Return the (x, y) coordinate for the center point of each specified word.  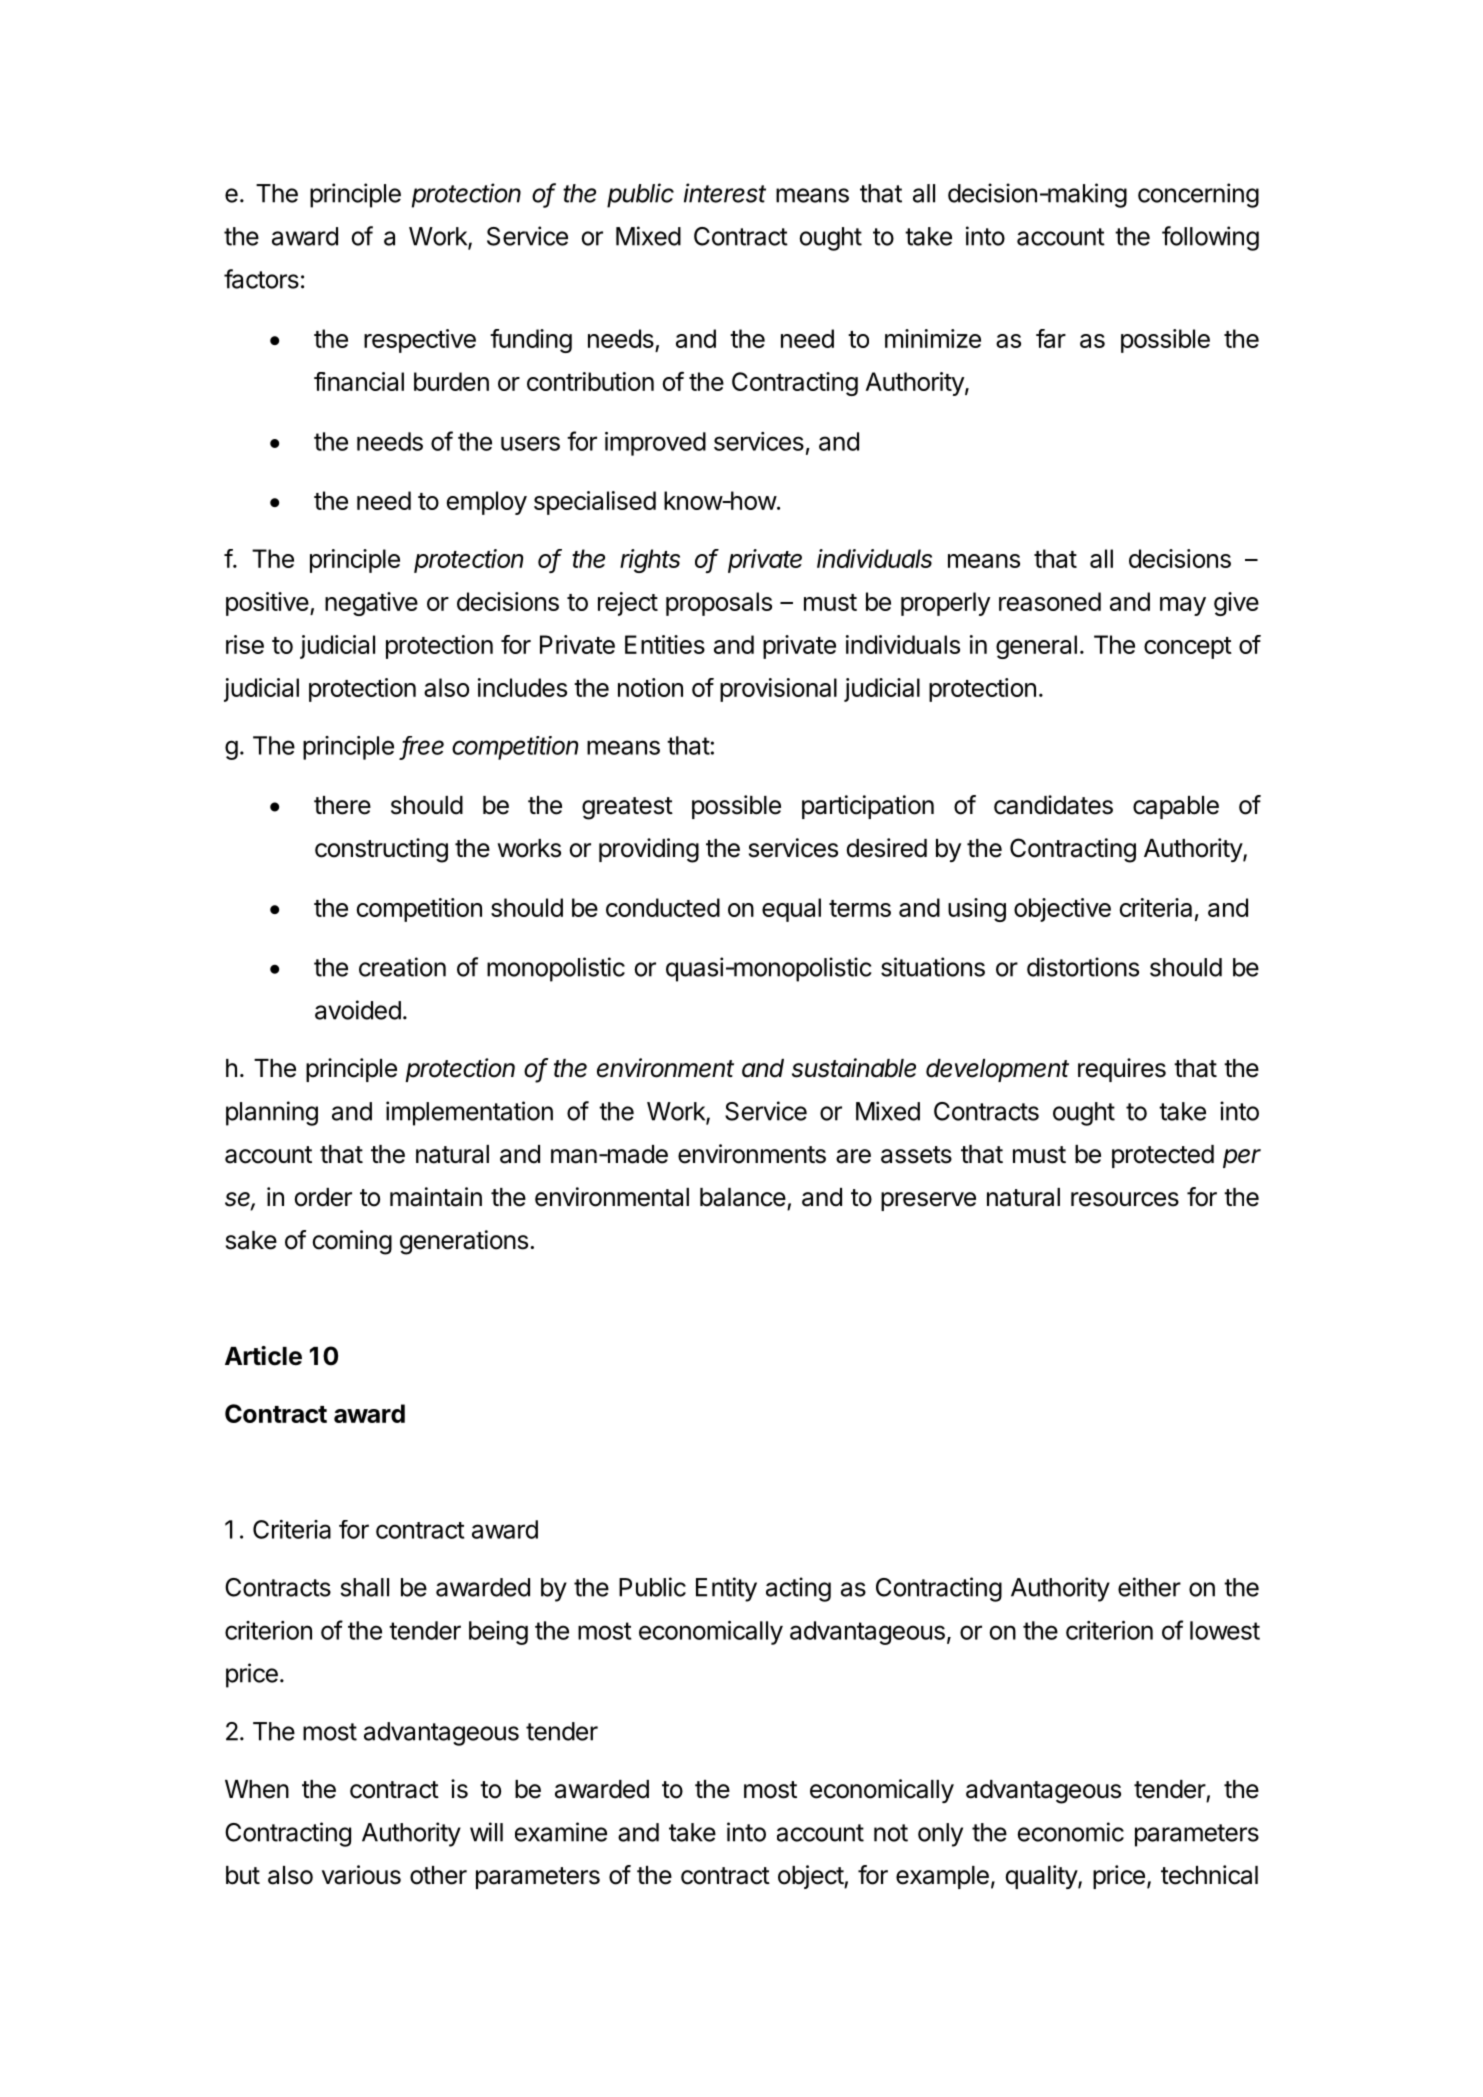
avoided (358, 1010)
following (1210, 238)
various (361, 1875)
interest (725, 193)
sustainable (854, 1068)
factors (261, 279)
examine (561, 1832)
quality (1042, 1877)
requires (1122, 1070)
